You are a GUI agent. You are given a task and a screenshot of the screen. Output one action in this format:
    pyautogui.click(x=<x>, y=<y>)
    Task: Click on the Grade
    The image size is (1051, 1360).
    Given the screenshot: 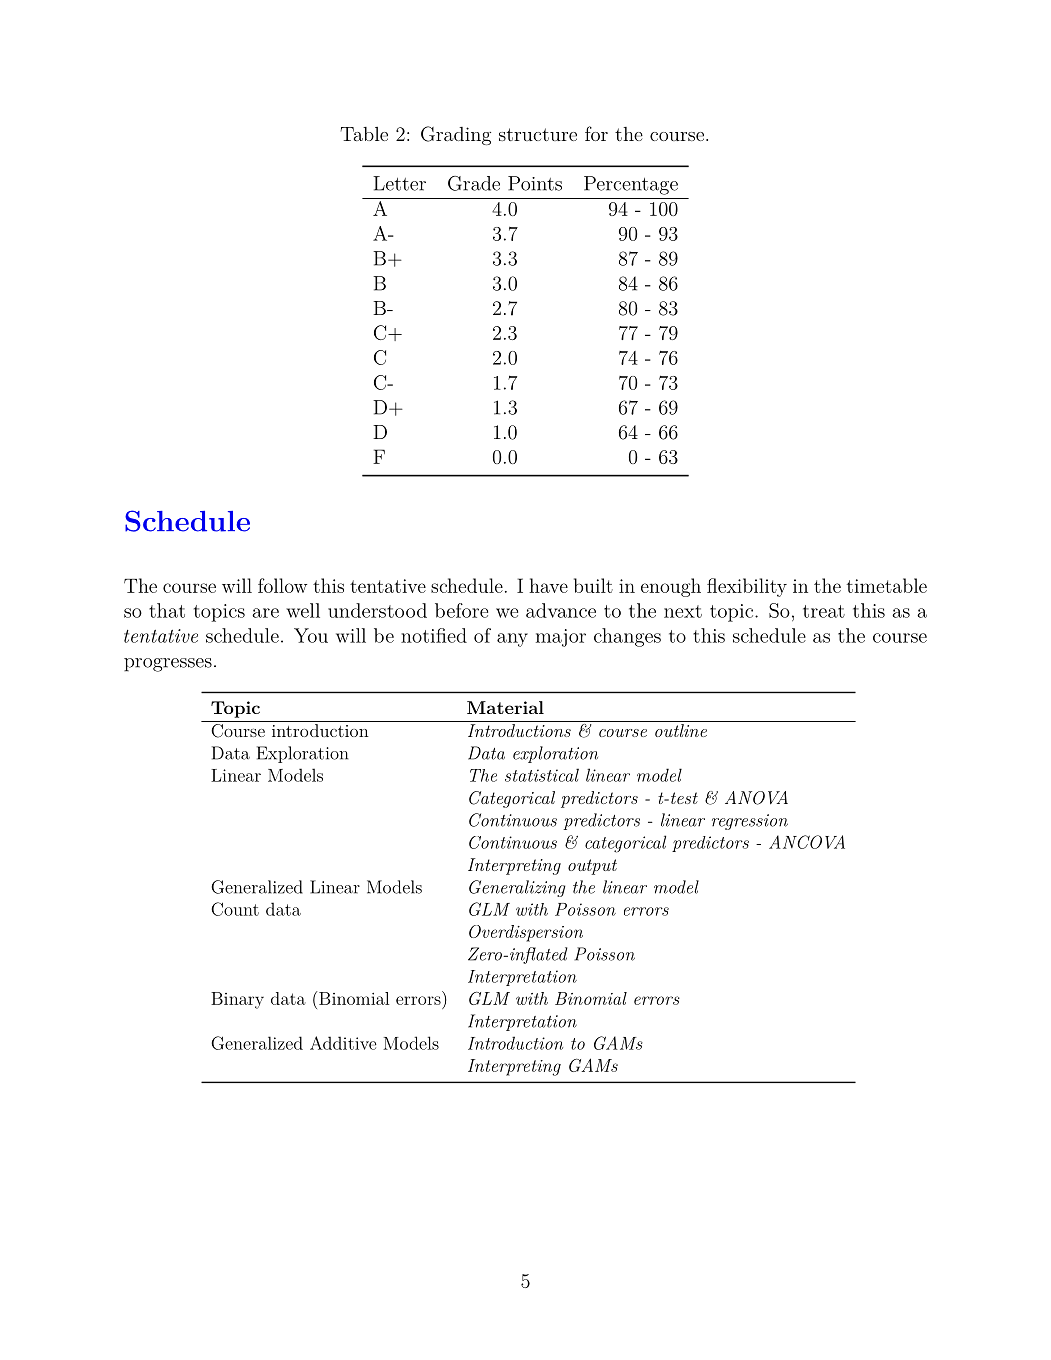 What is the action you would take?
    pyautogui.click(x=474, y=183)
